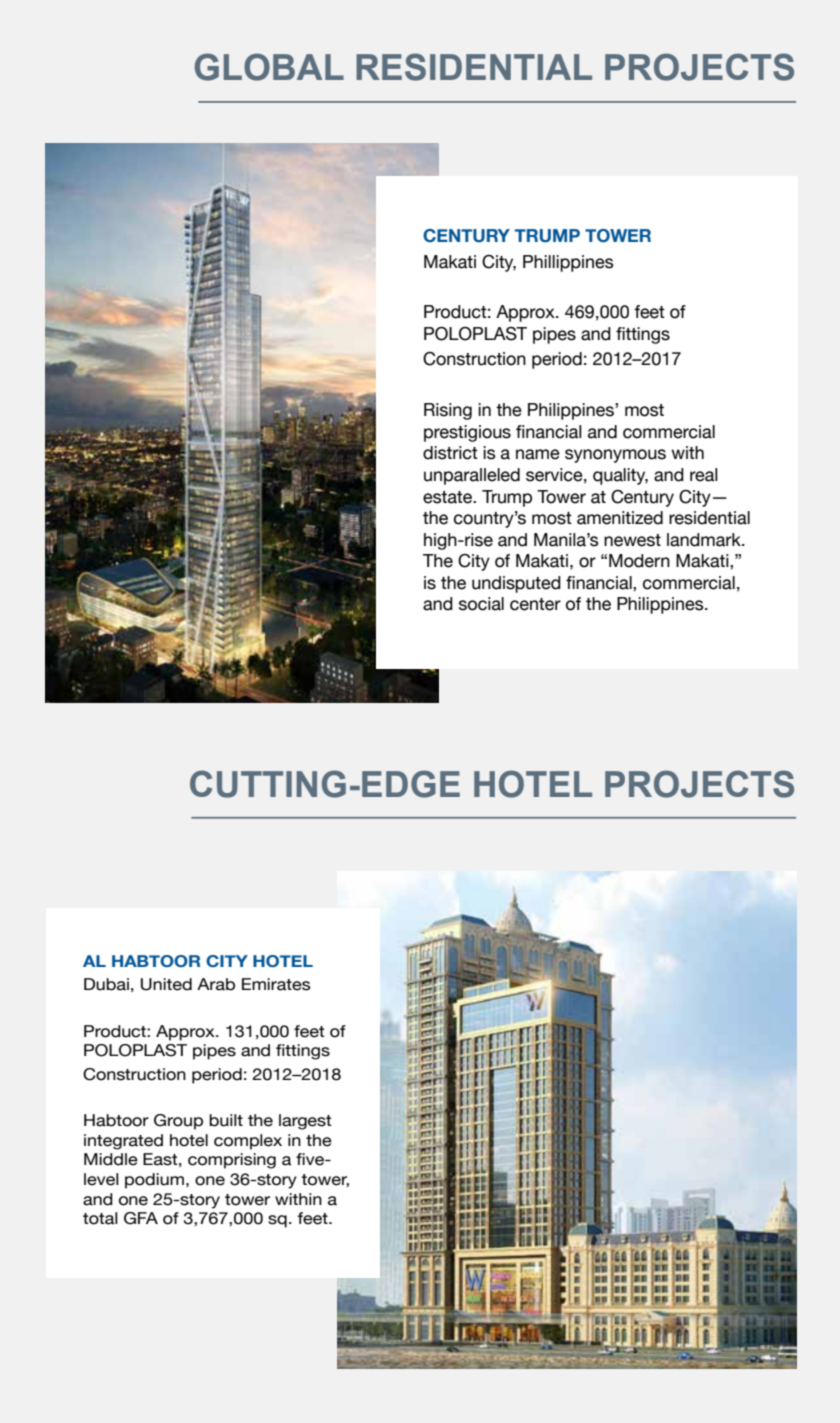 The height and width of the screenshot is (1423, 840). What do you see at coordinates (516, 584) in the screenshot?
I see `undisputed` at bounding box center [516, 584].
